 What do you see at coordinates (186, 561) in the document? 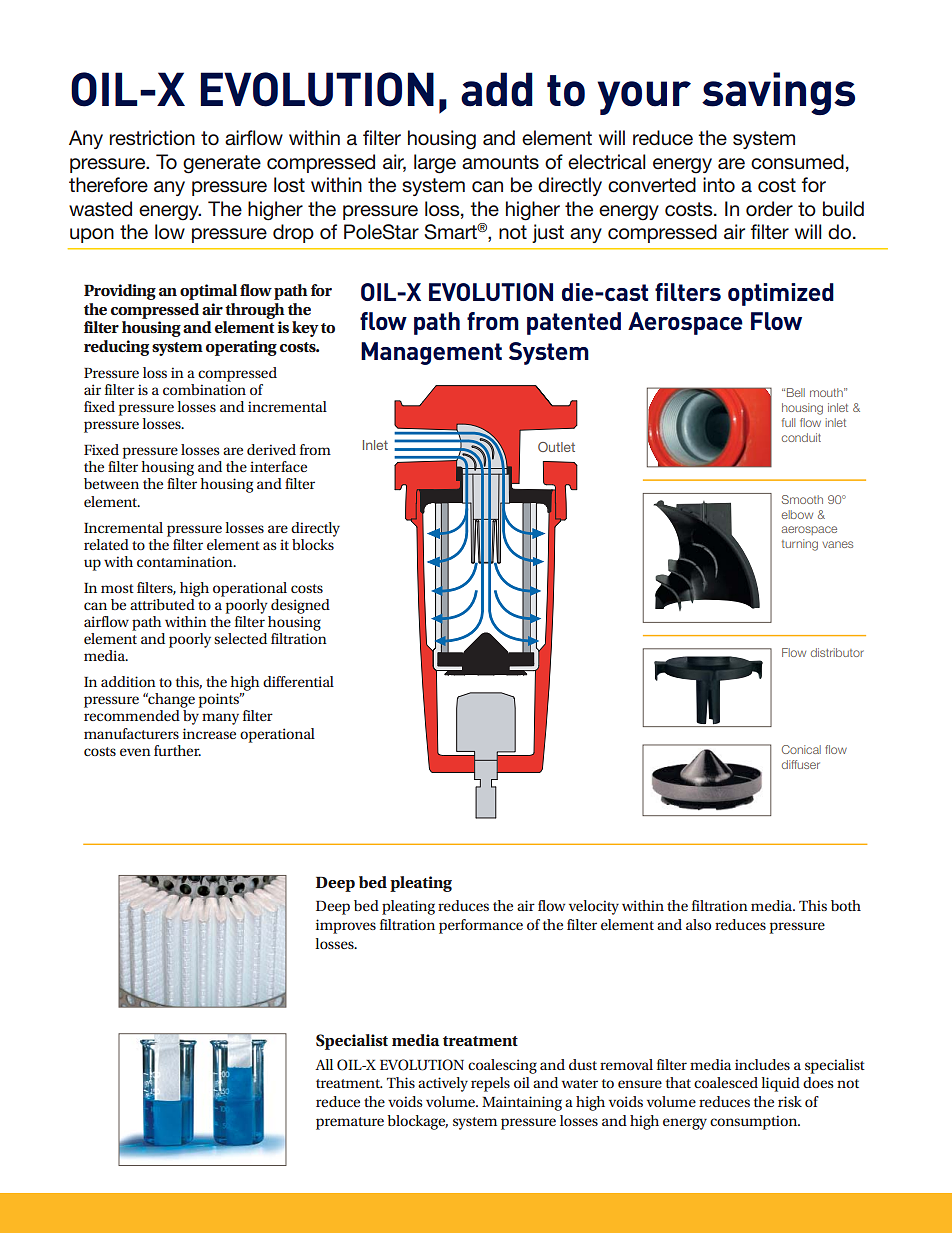
I see `contamination` at bounding box center [186, 561].
